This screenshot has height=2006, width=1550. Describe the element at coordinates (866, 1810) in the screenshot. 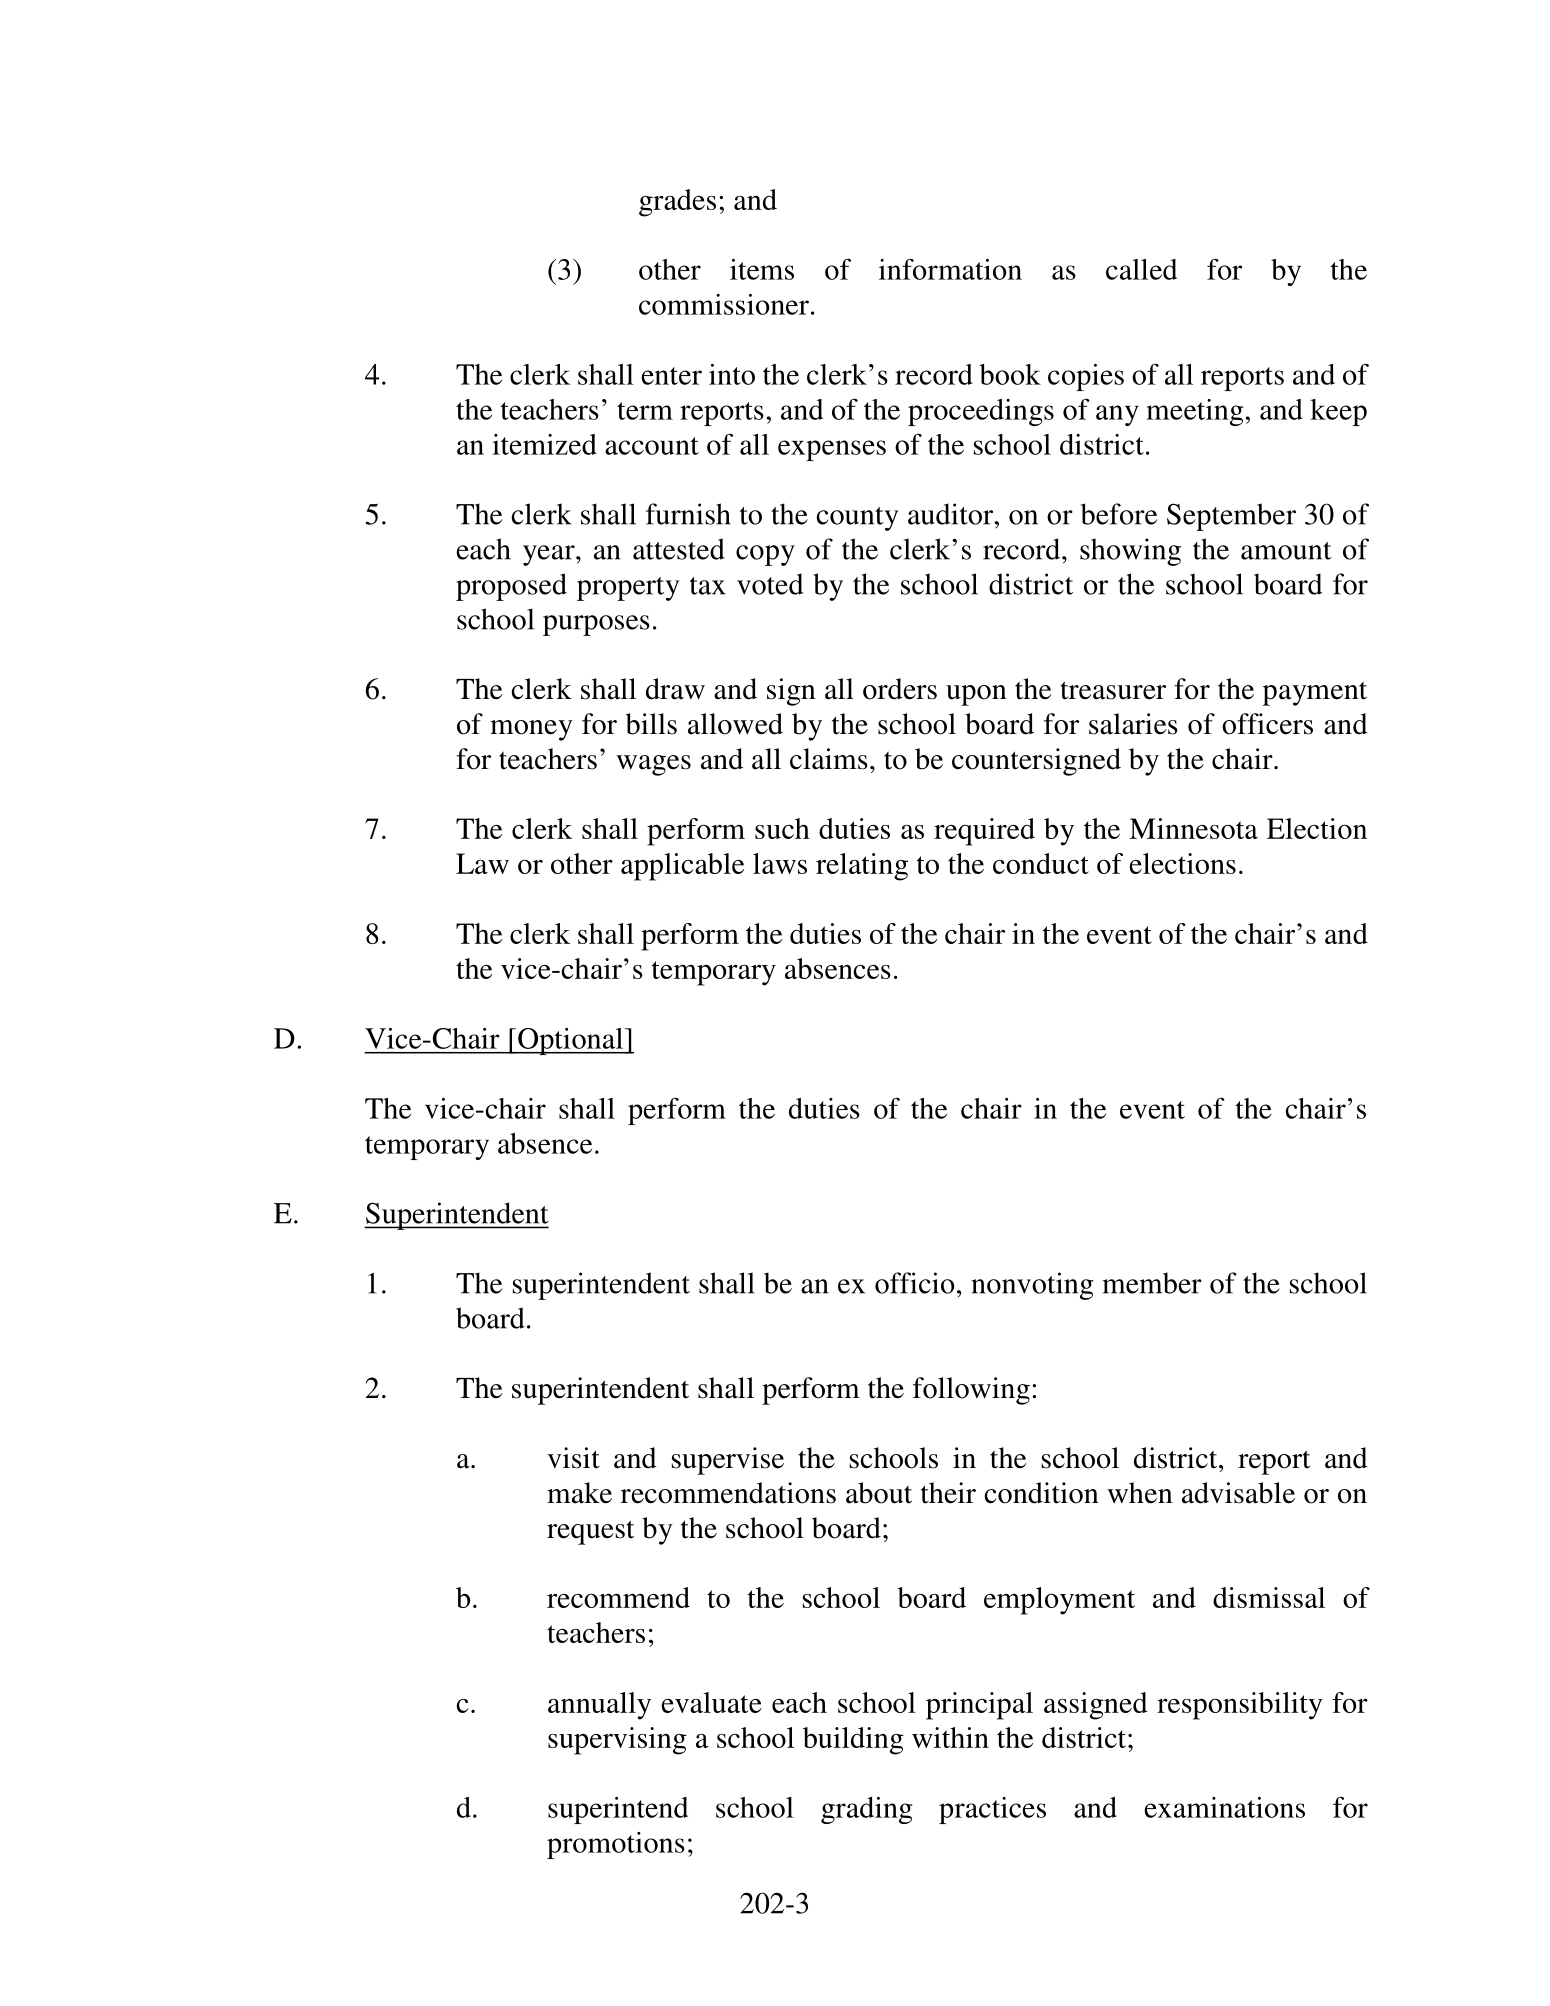

I see `grading` at that location.
